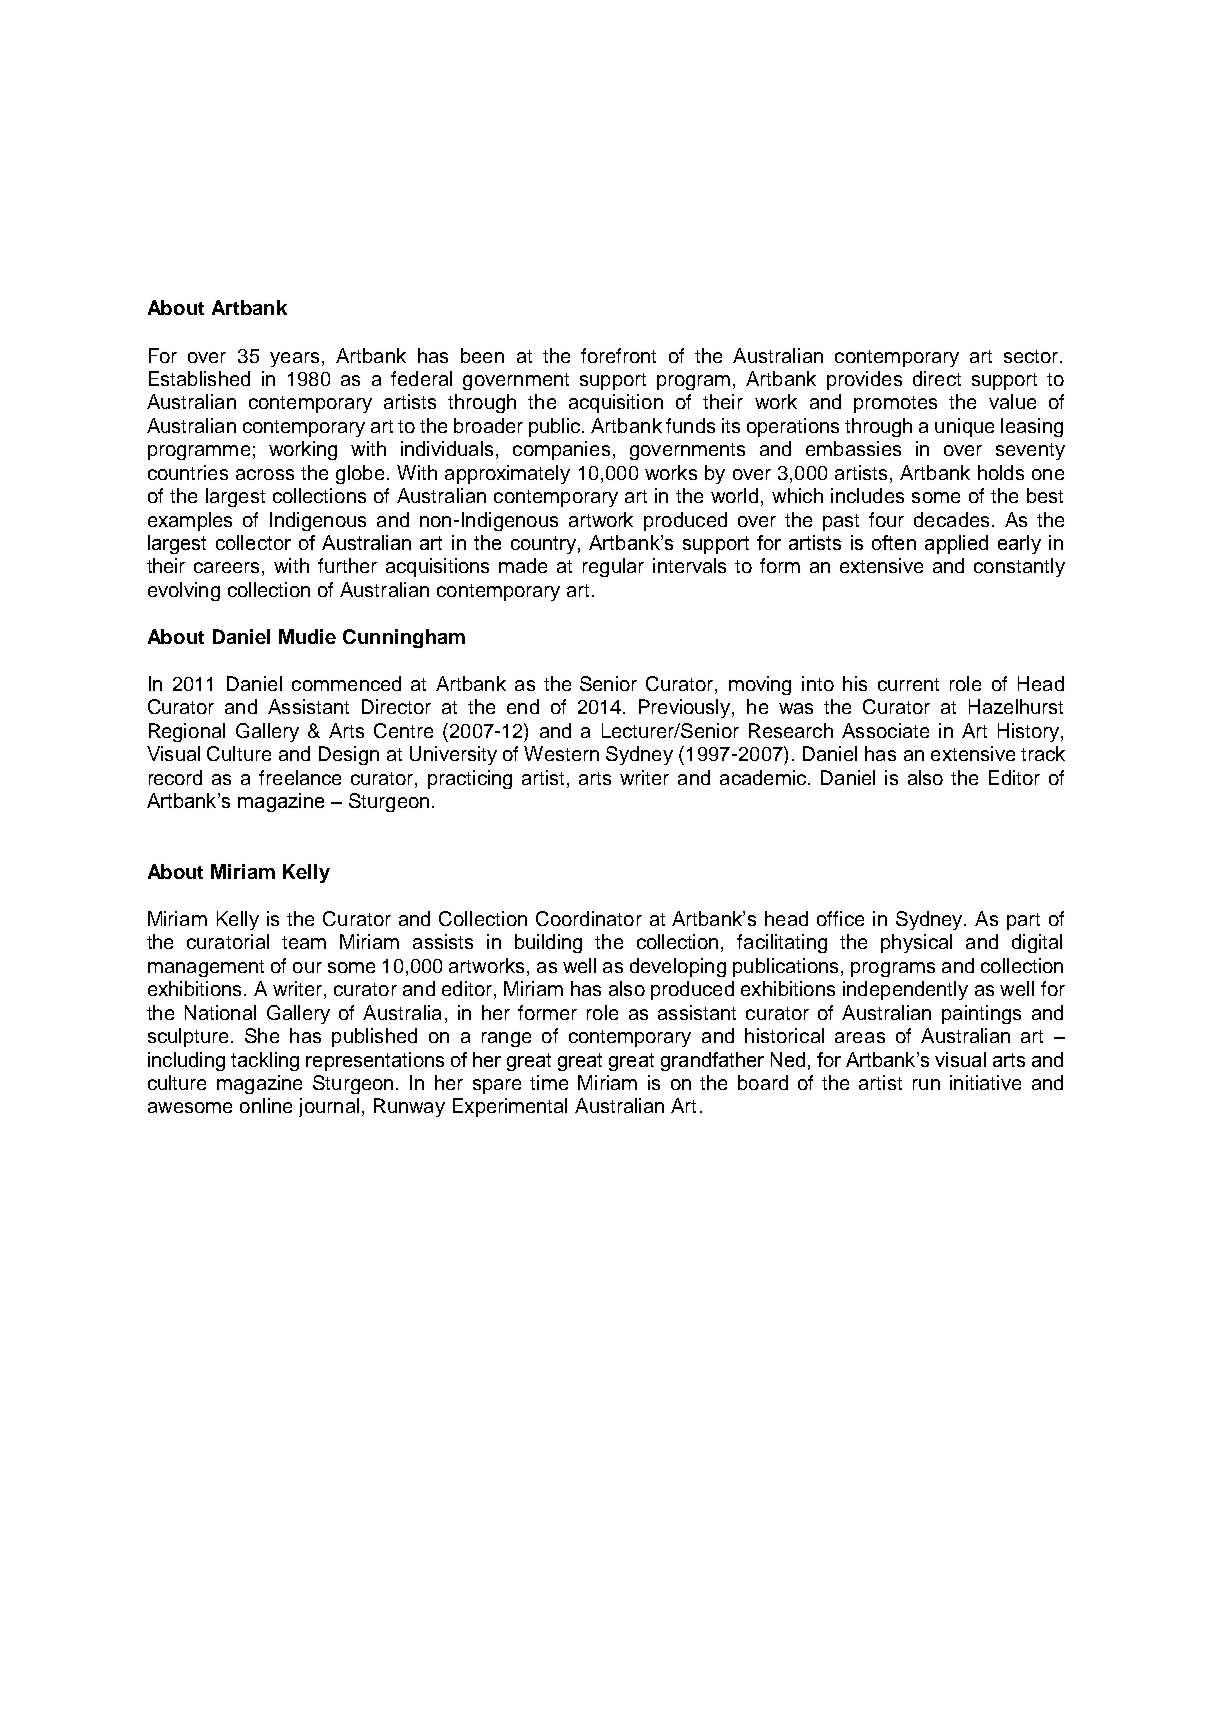 This image has height=1714, width=1212. I want to click on freelance, so click(300, 777).
